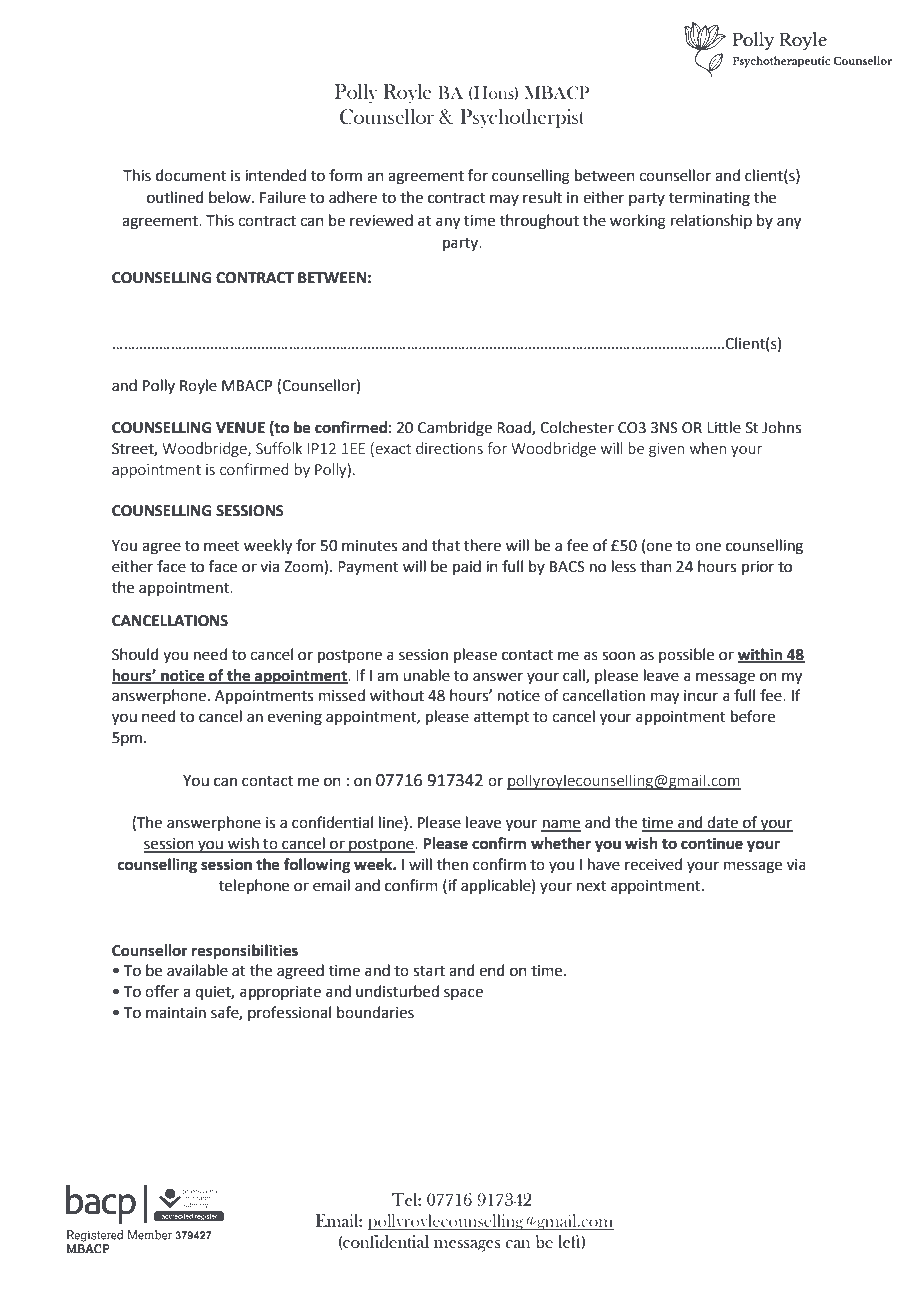 The width and height of the screenshot is (924, 1308). I want to click on reviewed, so click(381, 220).
